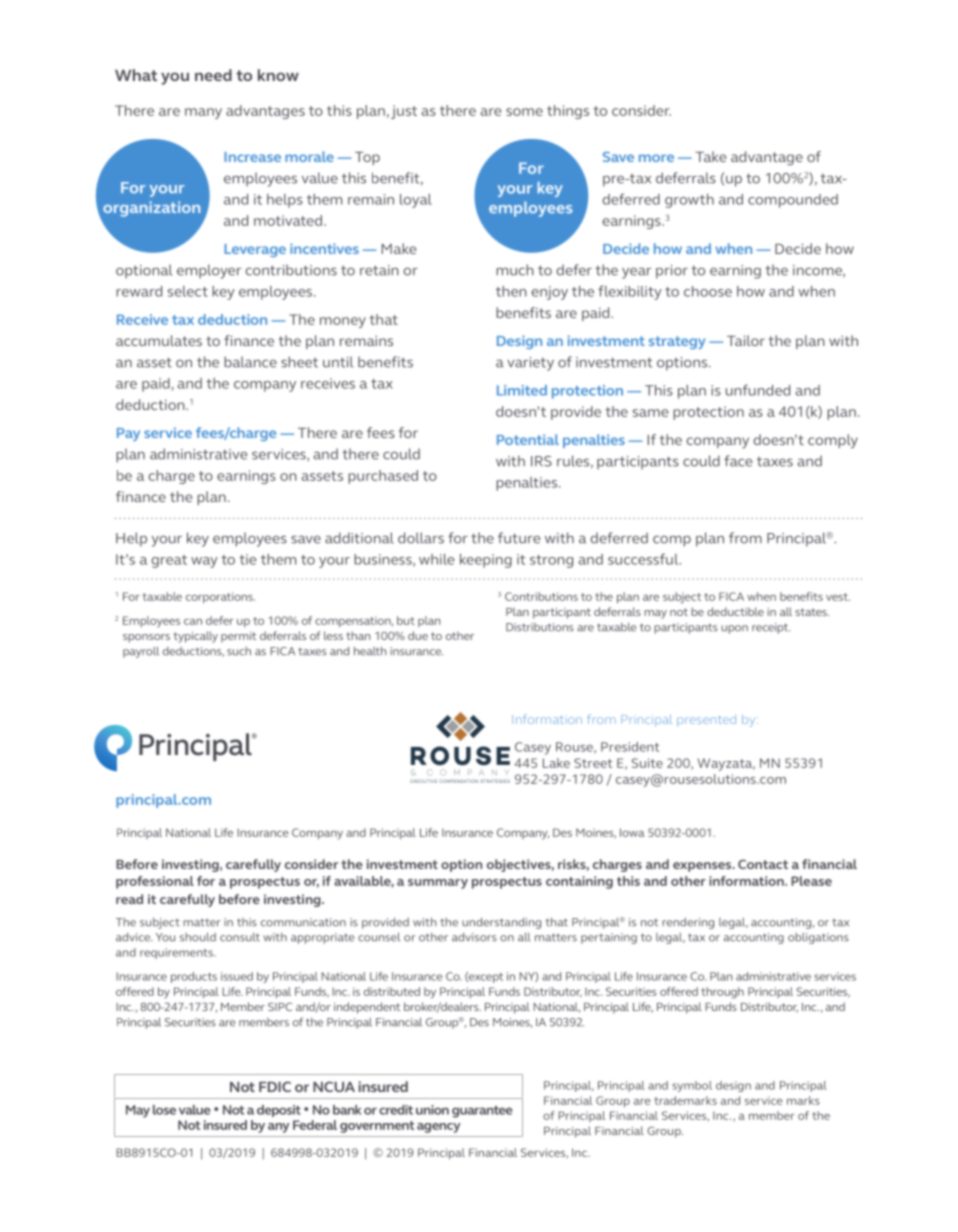 This document has width=958, height=1232. Describe the element at coordinates (710, 156) in the document. I see `Take` at that location.
